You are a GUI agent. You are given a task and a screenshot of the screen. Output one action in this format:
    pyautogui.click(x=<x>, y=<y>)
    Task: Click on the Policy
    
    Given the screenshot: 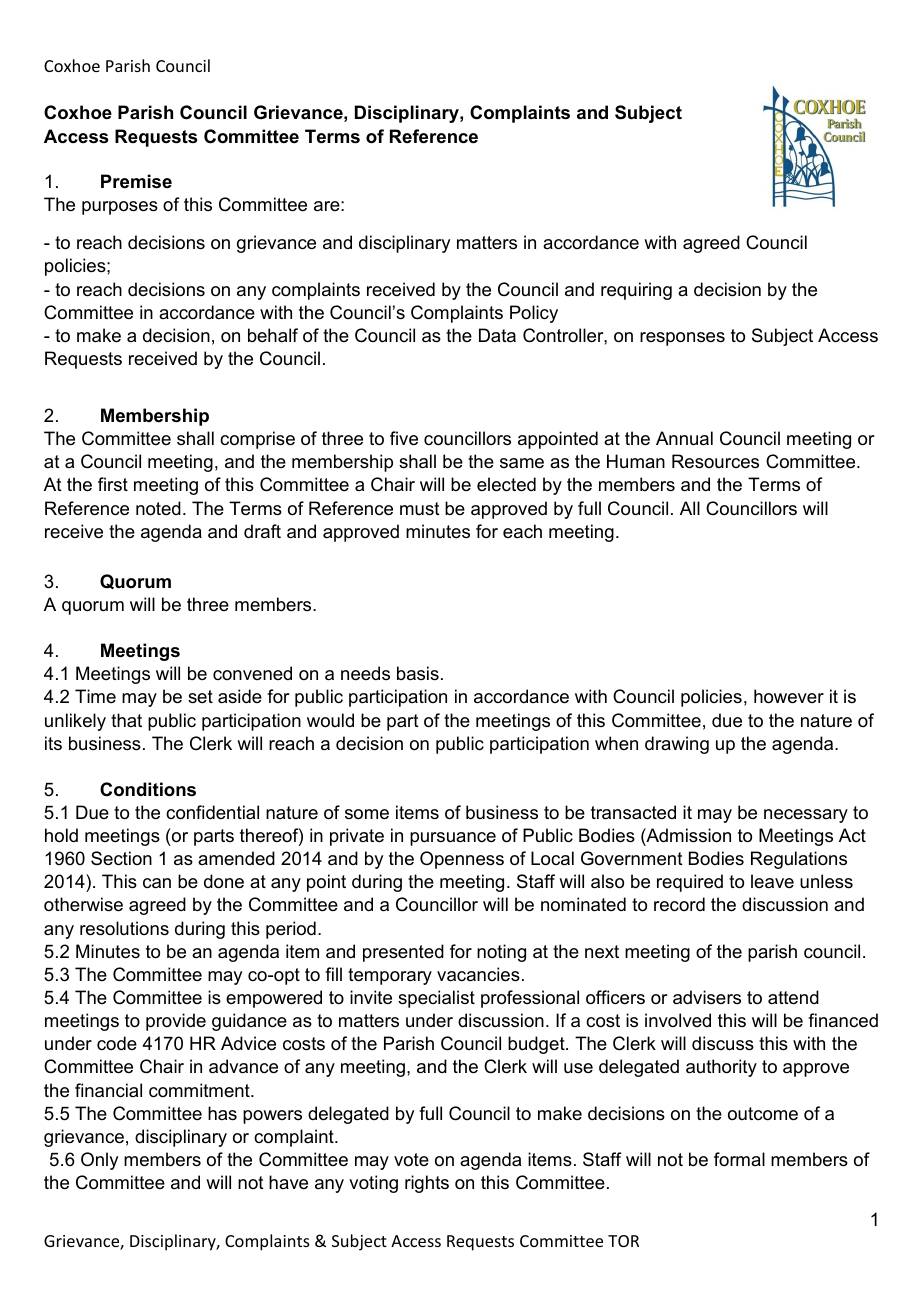 What is the action you would take?
    pyautogui.click(x=534, y=314)
